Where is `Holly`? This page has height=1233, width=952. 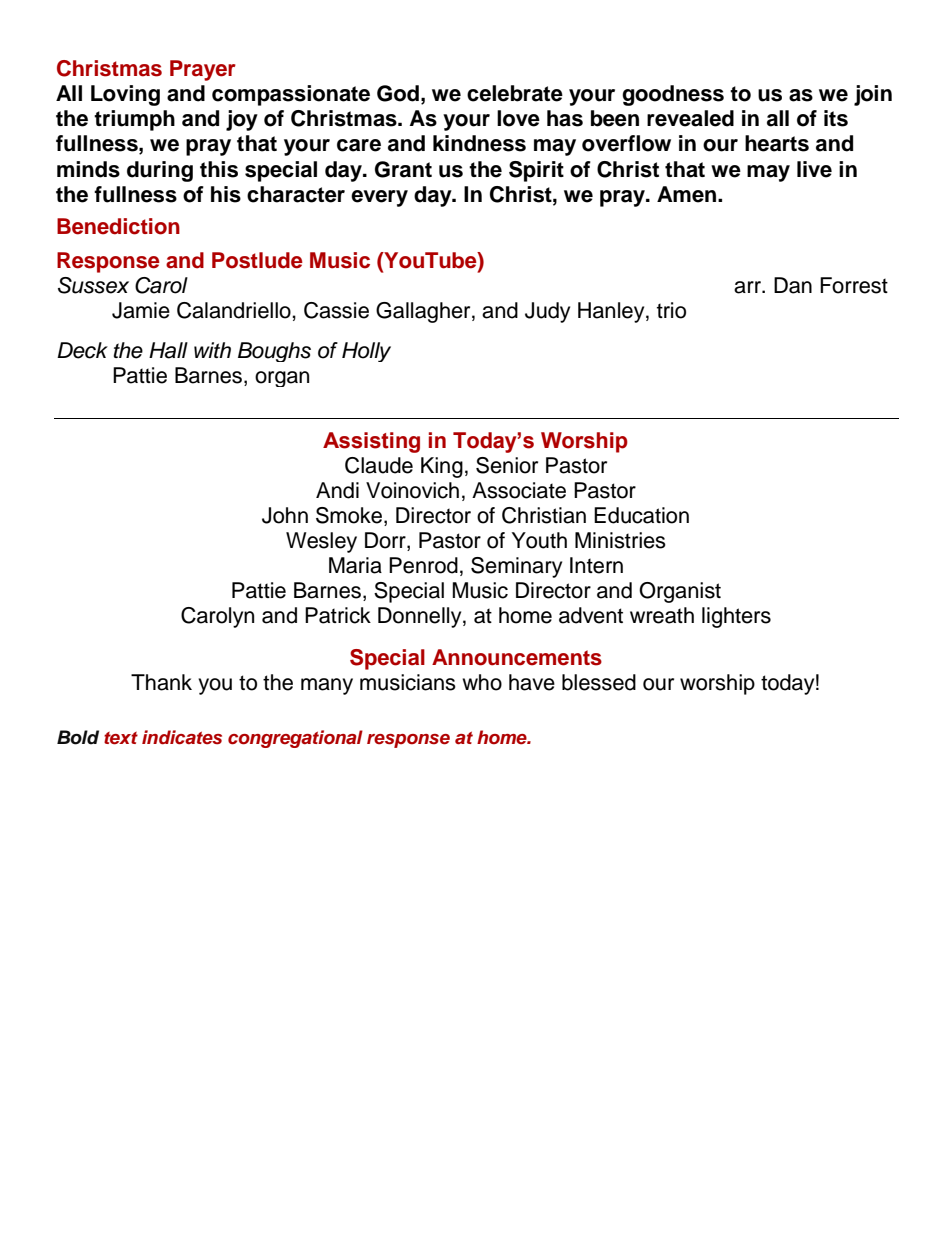 Holly is located at coordinates (366, 352).
